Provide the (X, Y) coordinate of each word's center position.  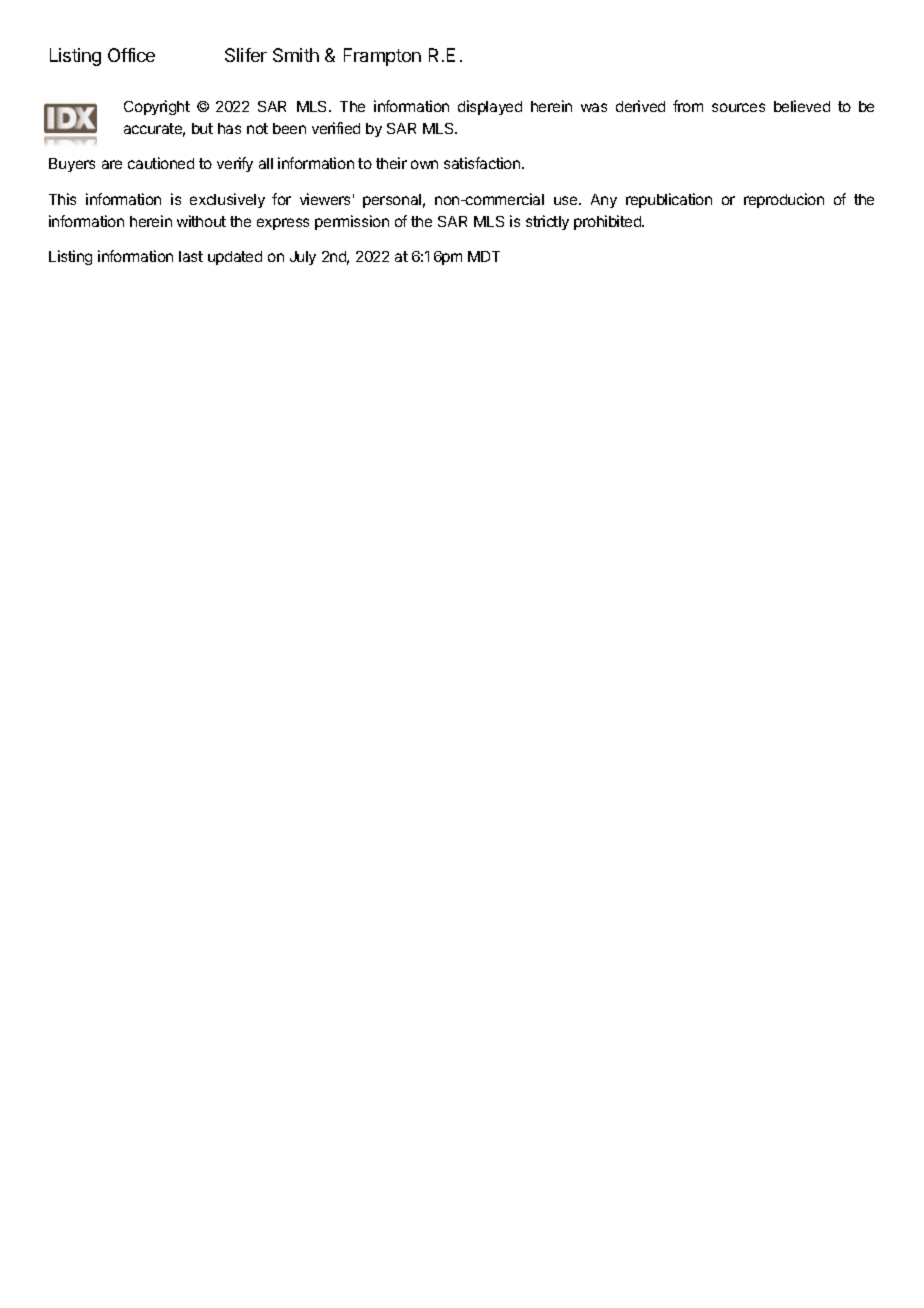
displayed (490, 107)
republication (669, 200)
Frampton (382, 57)
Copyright (157, 107)
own (424, 164)
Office (131, 55)
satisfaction (483, 163)
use (567, 200)
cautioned (161, 163)
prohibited (609, 222)
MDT (484, 256)
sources (738, 107)
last (191, 256)
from (688, 106)
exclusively (227, 200)
